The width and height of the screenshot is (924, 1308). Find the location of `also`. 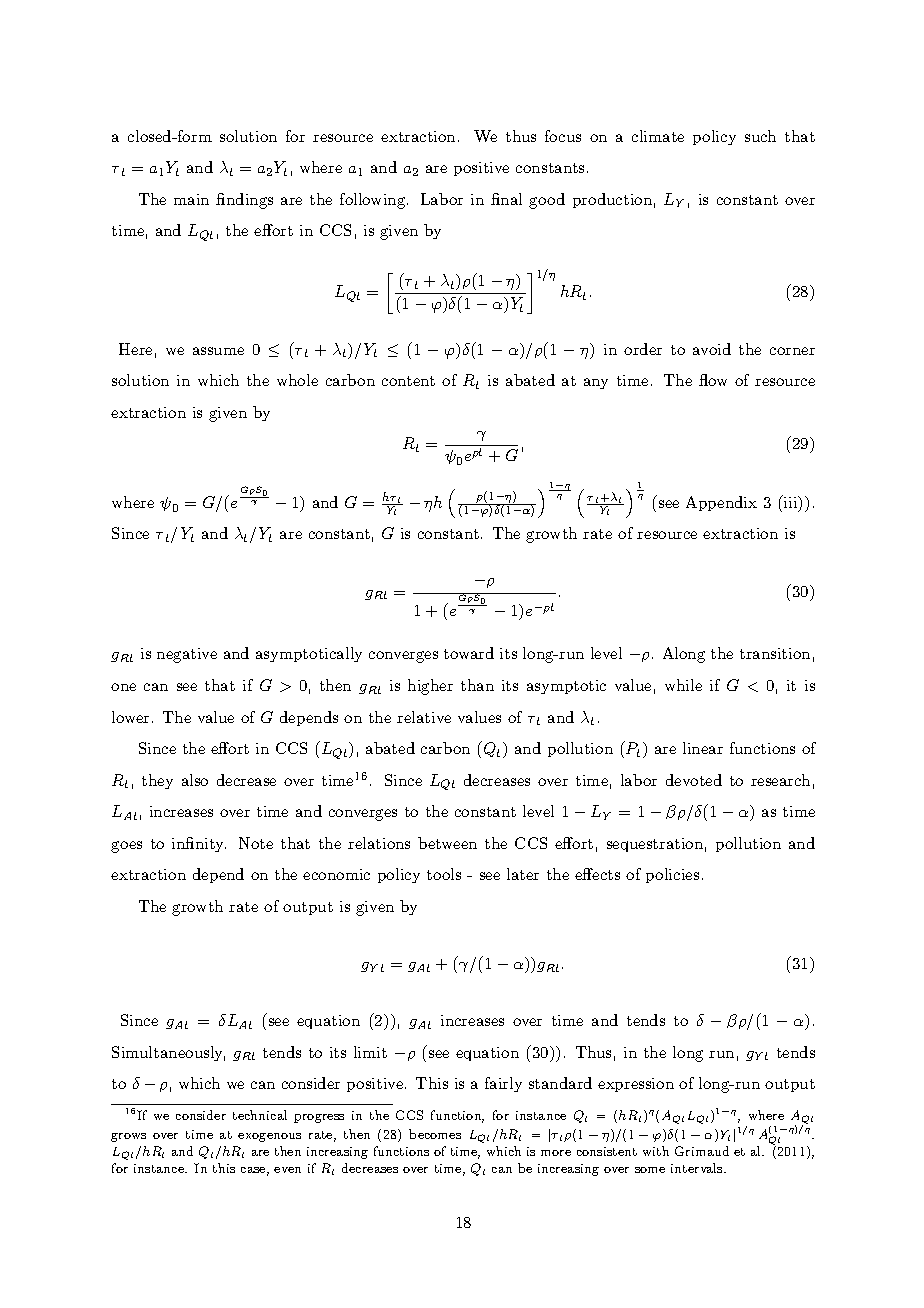

also is located at coordinates (195, 780).
